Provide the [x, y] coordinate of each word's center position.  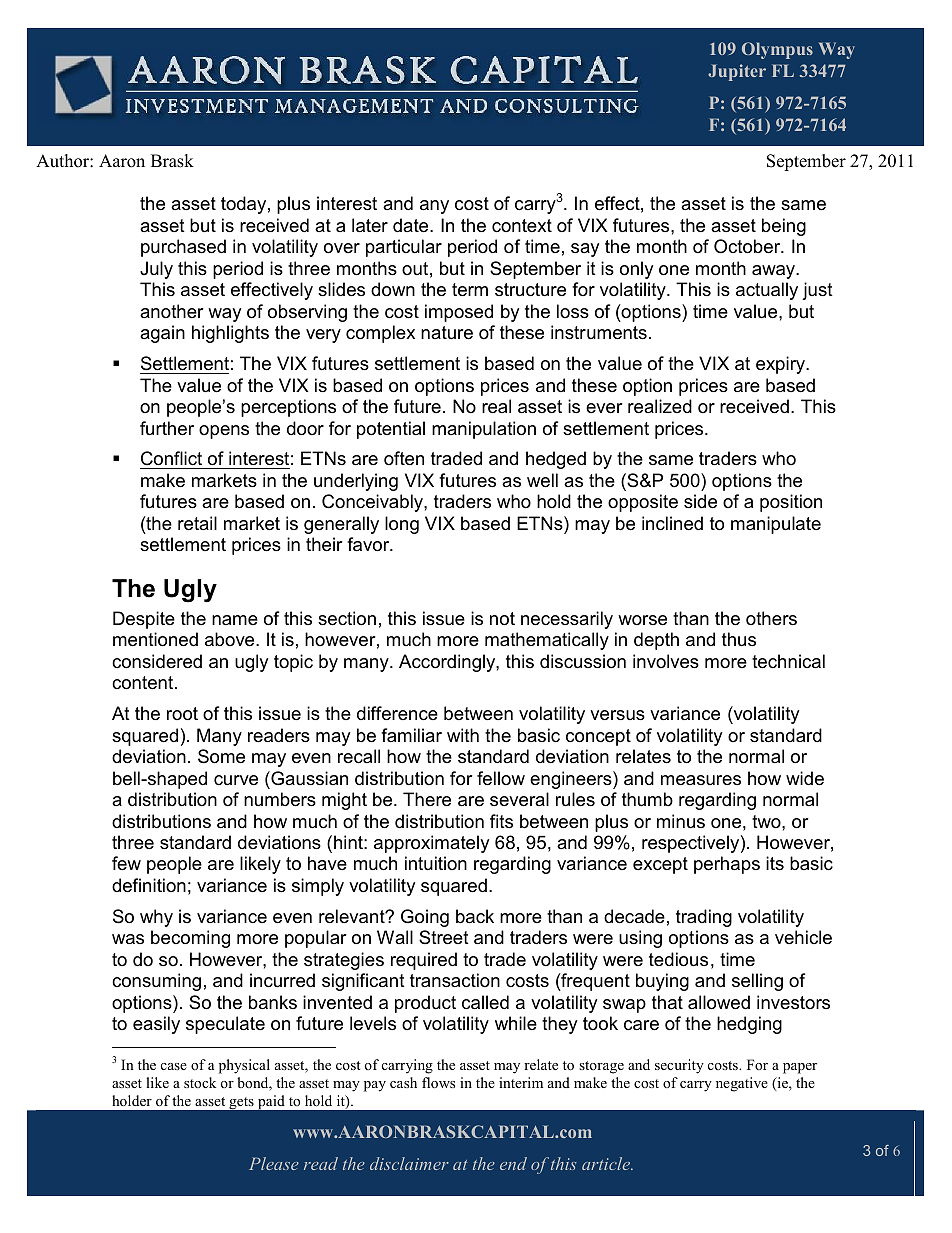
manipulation [484, 430]
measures [701, 780]
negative [742, 1084]
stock [200, 1082]
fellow [501, 778]
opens [224, 432]
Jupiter [737, 72]
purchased [183, 248]
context [522, 225]
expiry [782, 365]
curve [236, 780]
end [513, 1163]
